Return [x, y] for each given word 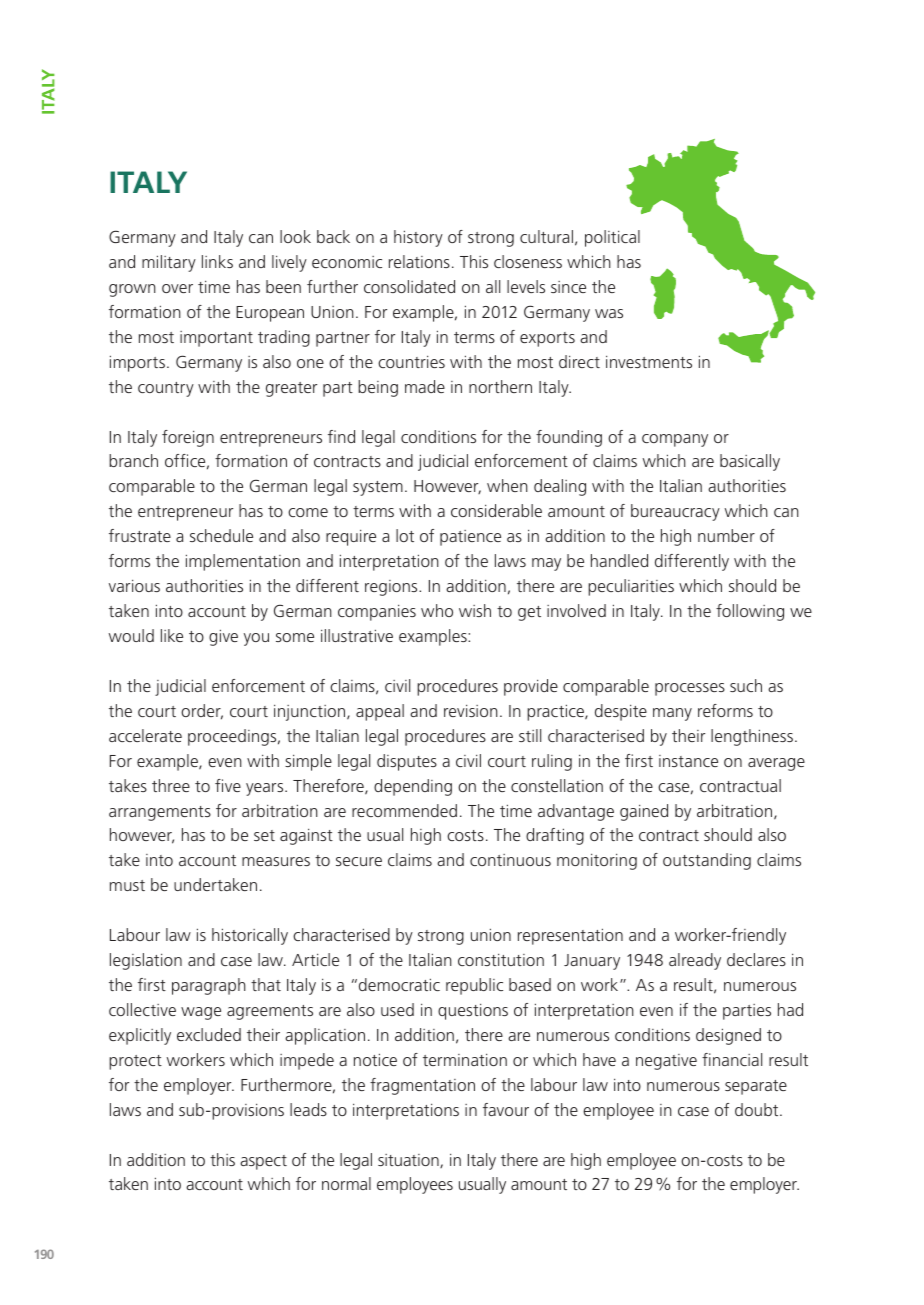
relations [419, 261]
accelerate [145, 735]
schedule [221, 535]
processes [690, 689]
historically [250, 936]
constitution [501, 959]
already [695, 961]
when [507, 485]
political [612, 238]
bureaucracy [675, 512]
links [217, 261]
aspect [263, 1162]
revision [471, 710]
